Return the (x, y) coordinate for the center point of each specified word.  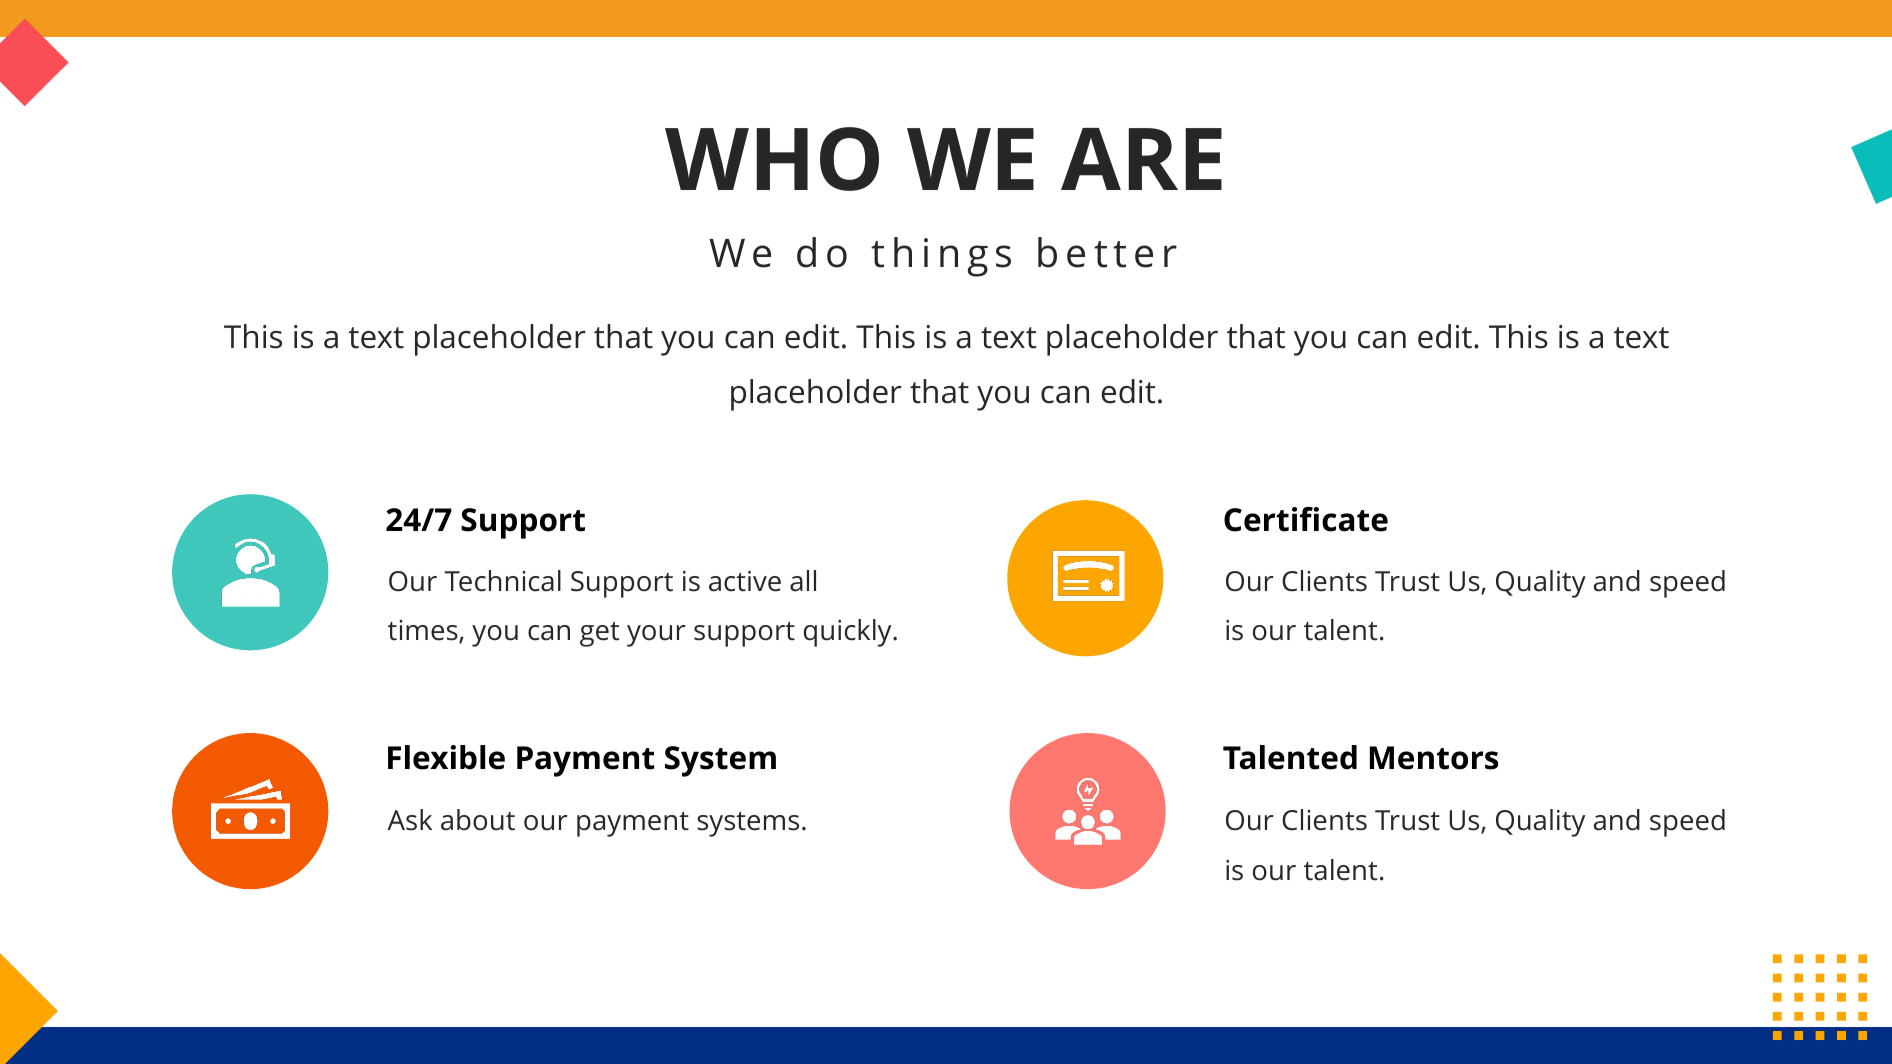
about (478, 820)
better (1107, 252)
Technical (502, 581)
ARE (1141, 159)
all (803, 581)
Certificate (1306, 519)
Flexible (446, 757)
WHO (772, 159)
